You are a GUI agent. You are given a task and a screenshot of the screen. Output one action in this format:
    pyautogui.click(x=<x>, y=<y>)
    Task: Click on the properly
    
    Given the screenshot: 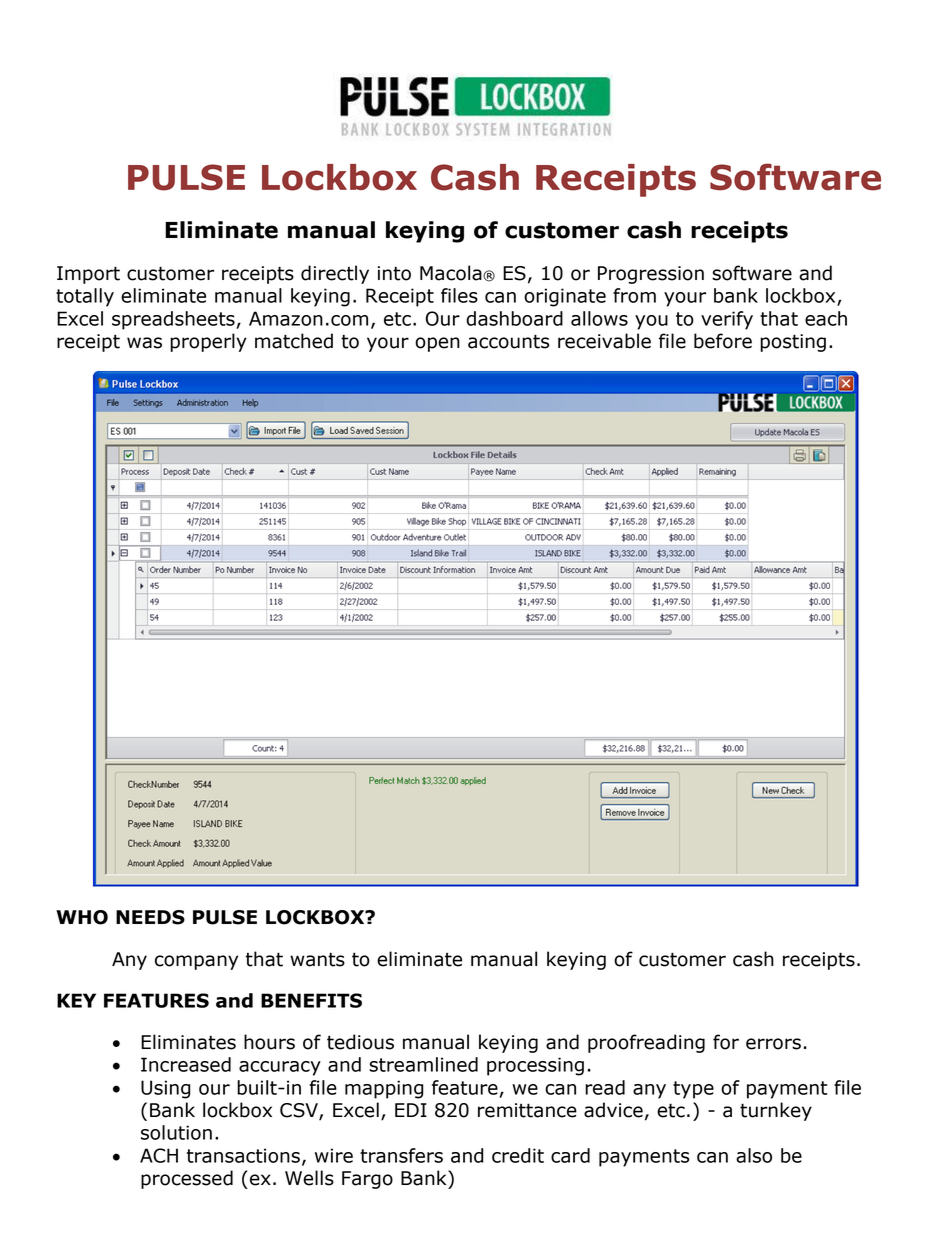 What is the action you would take?
    pyautogui.click(x=208, y=342)
